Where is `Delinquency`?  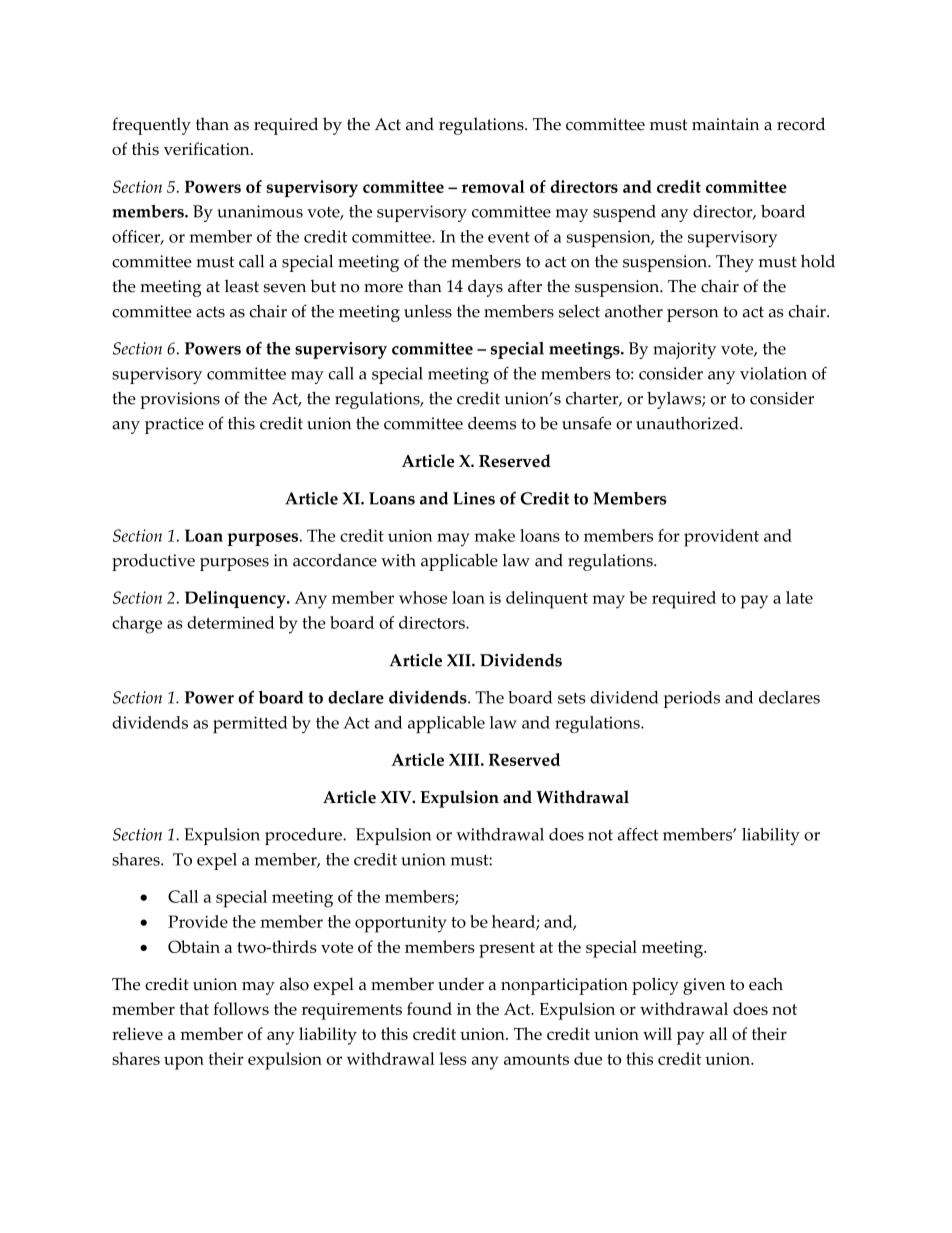
Delinquency is located at coordinates (236, 599).
